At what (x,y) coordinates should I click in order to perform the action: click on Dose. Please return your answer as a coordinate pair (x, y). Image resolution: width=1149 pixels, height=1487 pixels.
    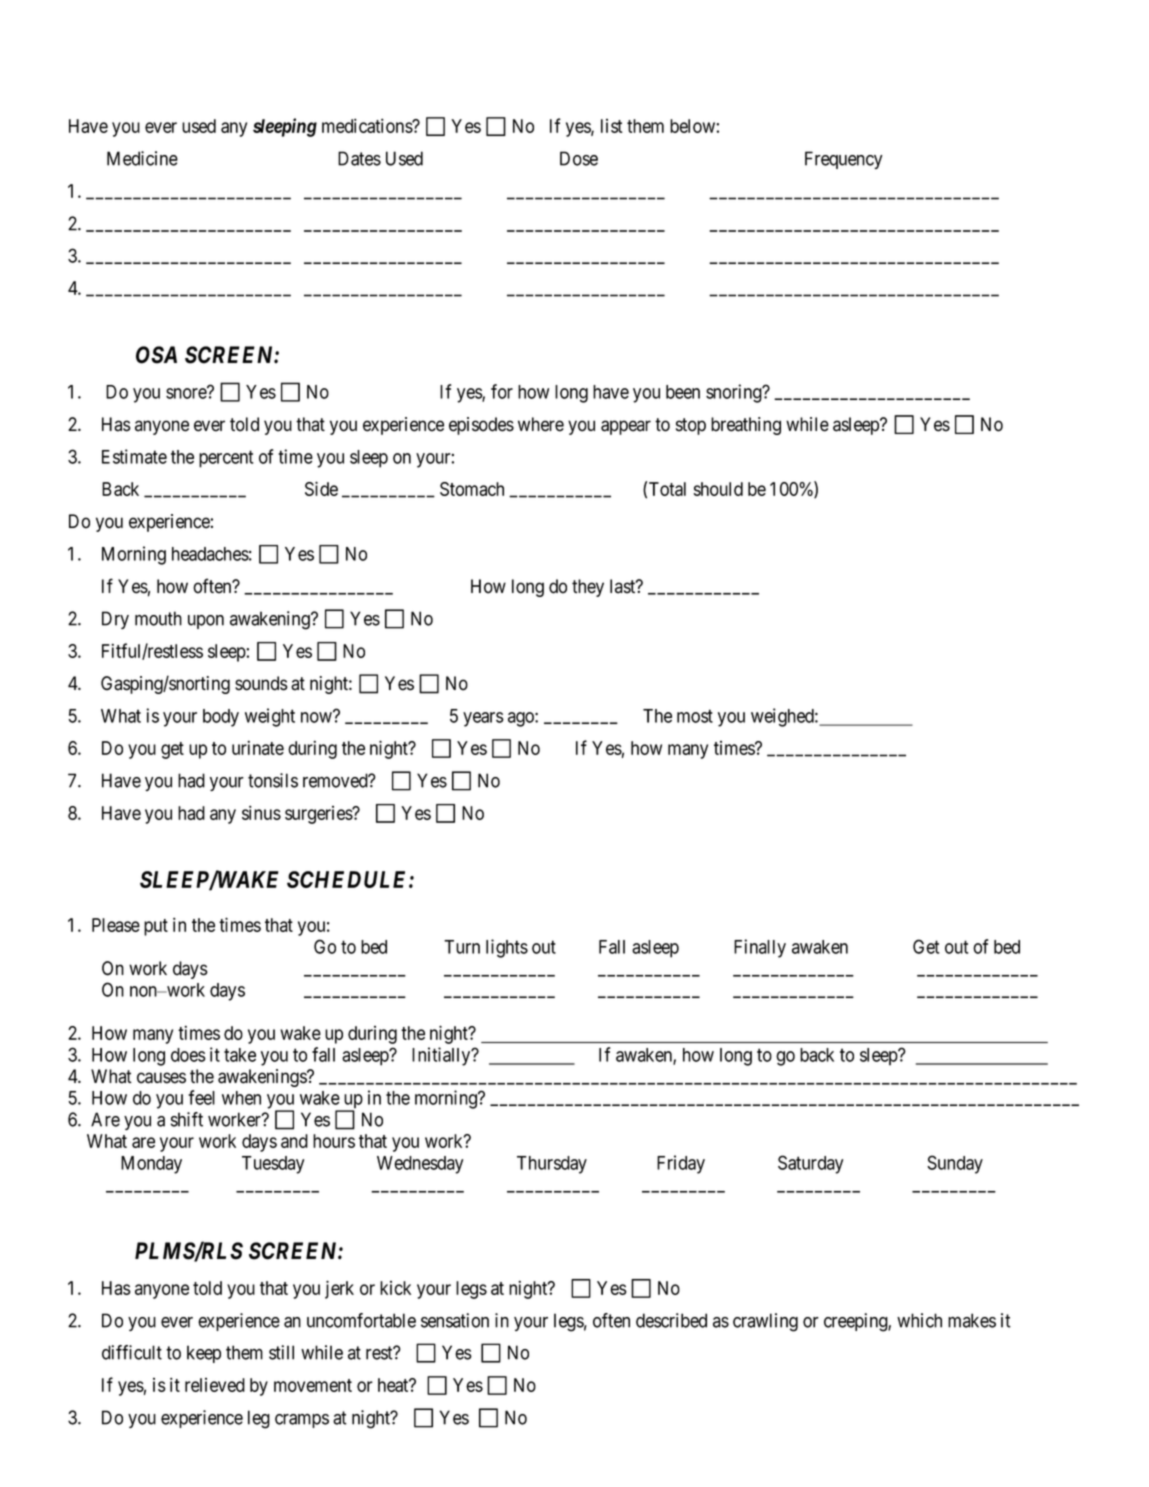
    Looking at the image, I should click on (579, 158).
